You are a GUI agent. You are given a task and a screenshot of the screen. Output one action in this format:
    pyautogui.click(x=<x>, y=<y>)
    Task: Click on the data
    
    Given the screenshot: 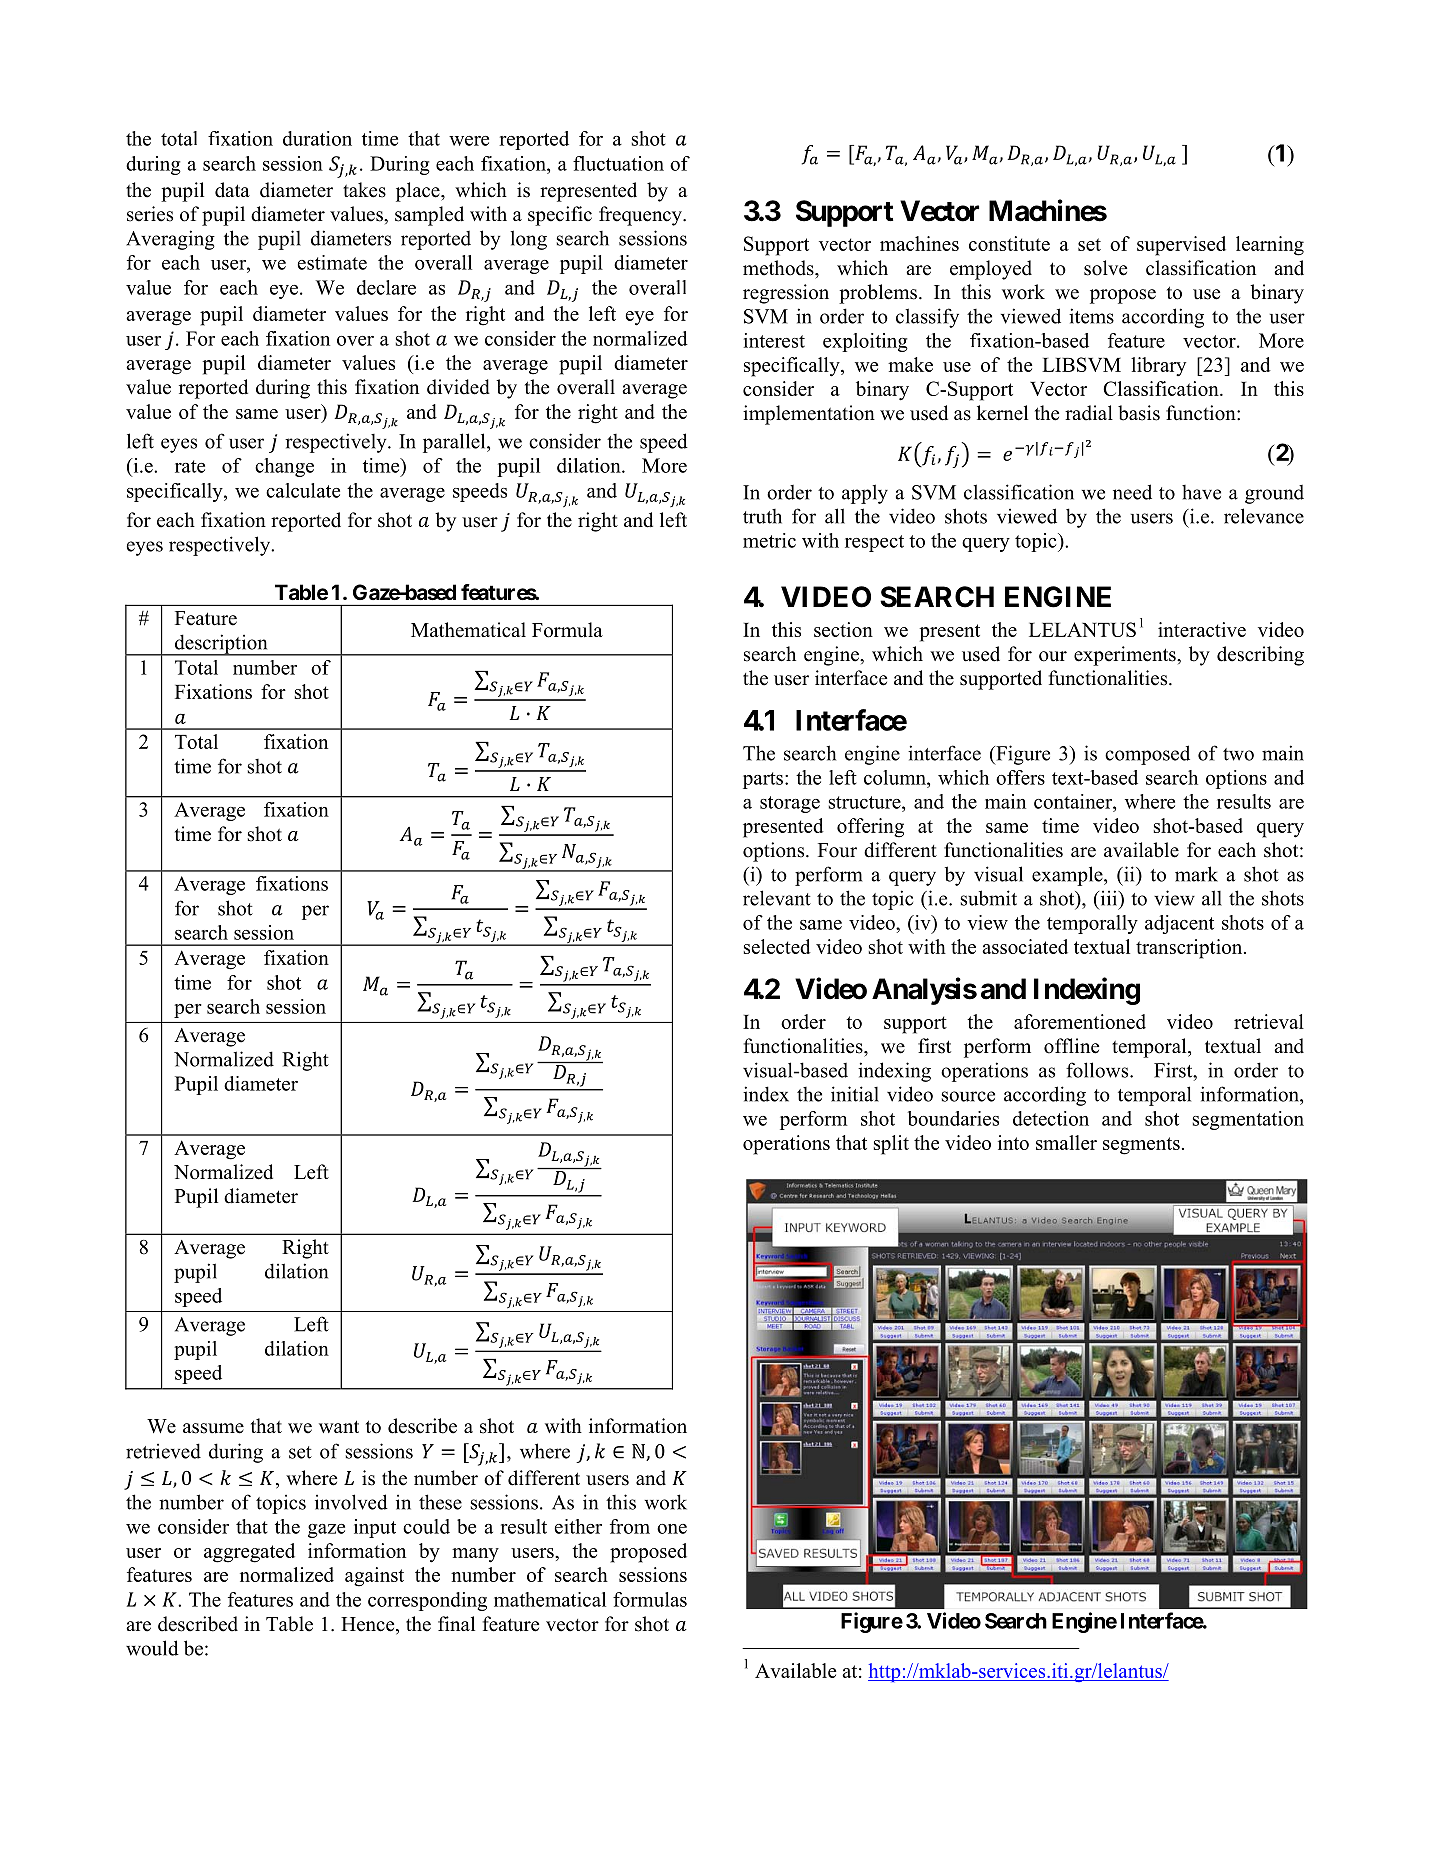 What is the action you would take?
    pyautogui.click(x=232, y=190)
